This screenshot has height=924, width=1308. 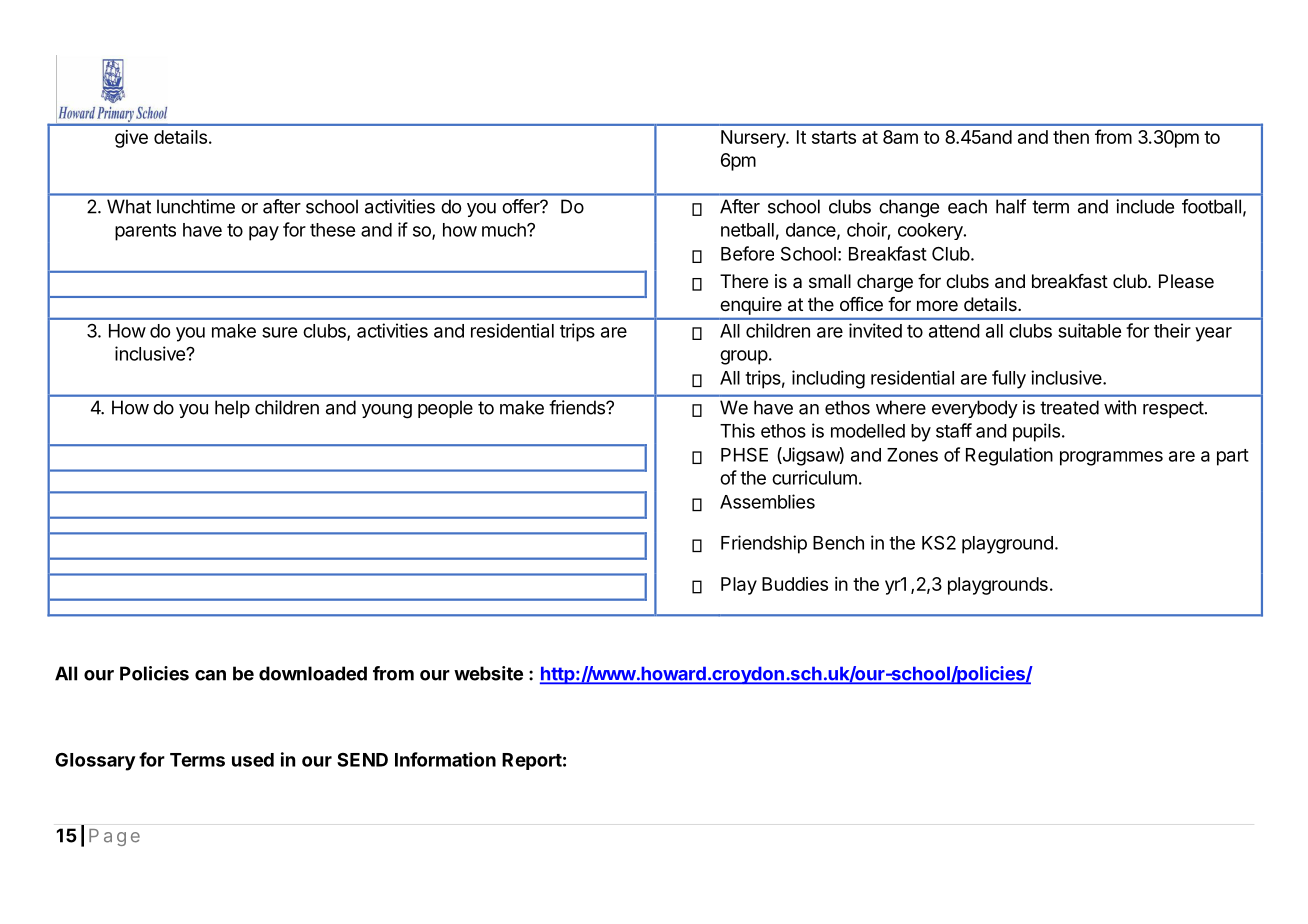 I want to click on used, so click(x=253, y=760).
